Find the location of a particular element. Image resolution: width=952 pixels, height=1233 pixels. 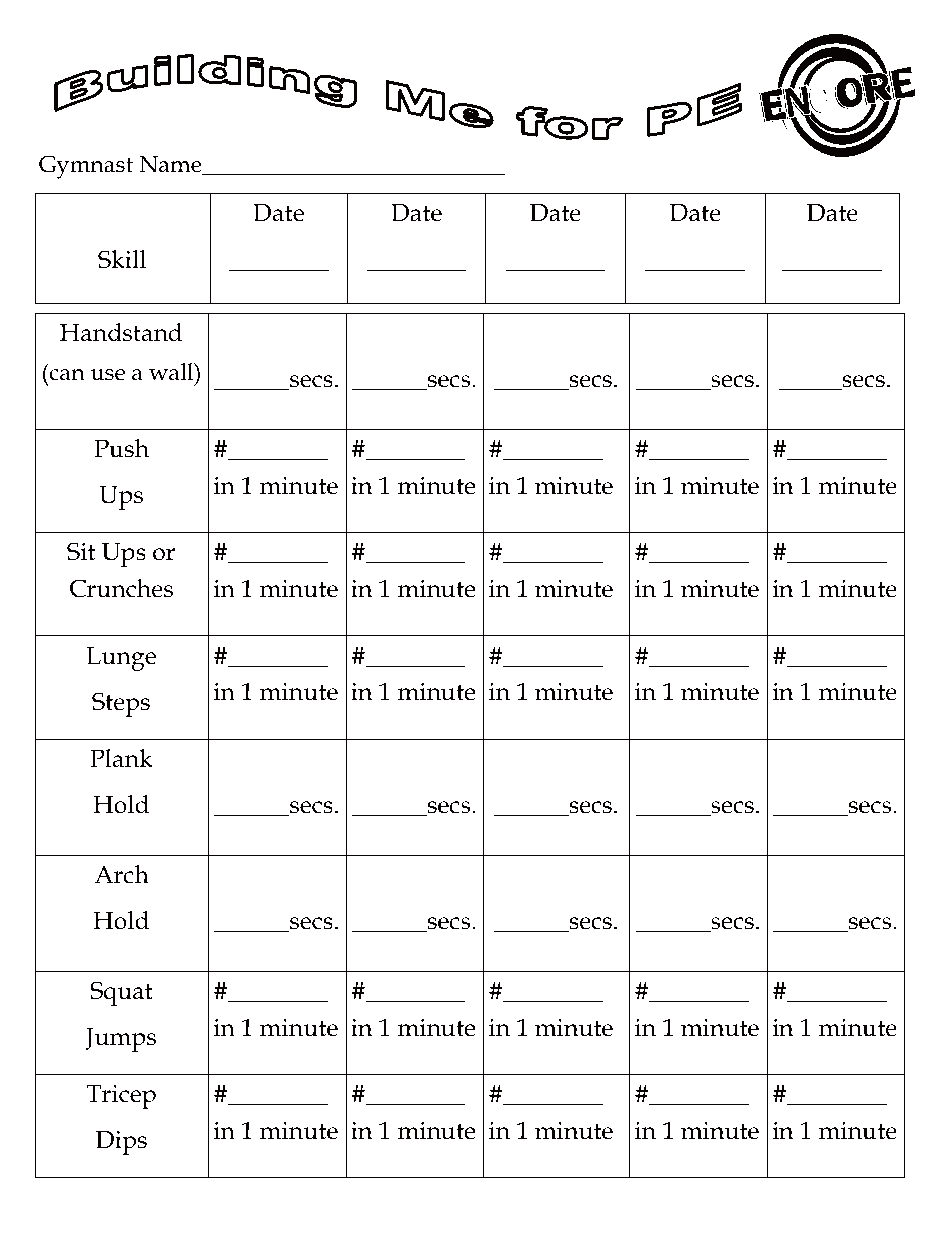

Tricep is located at coordinates (121, 1097).
